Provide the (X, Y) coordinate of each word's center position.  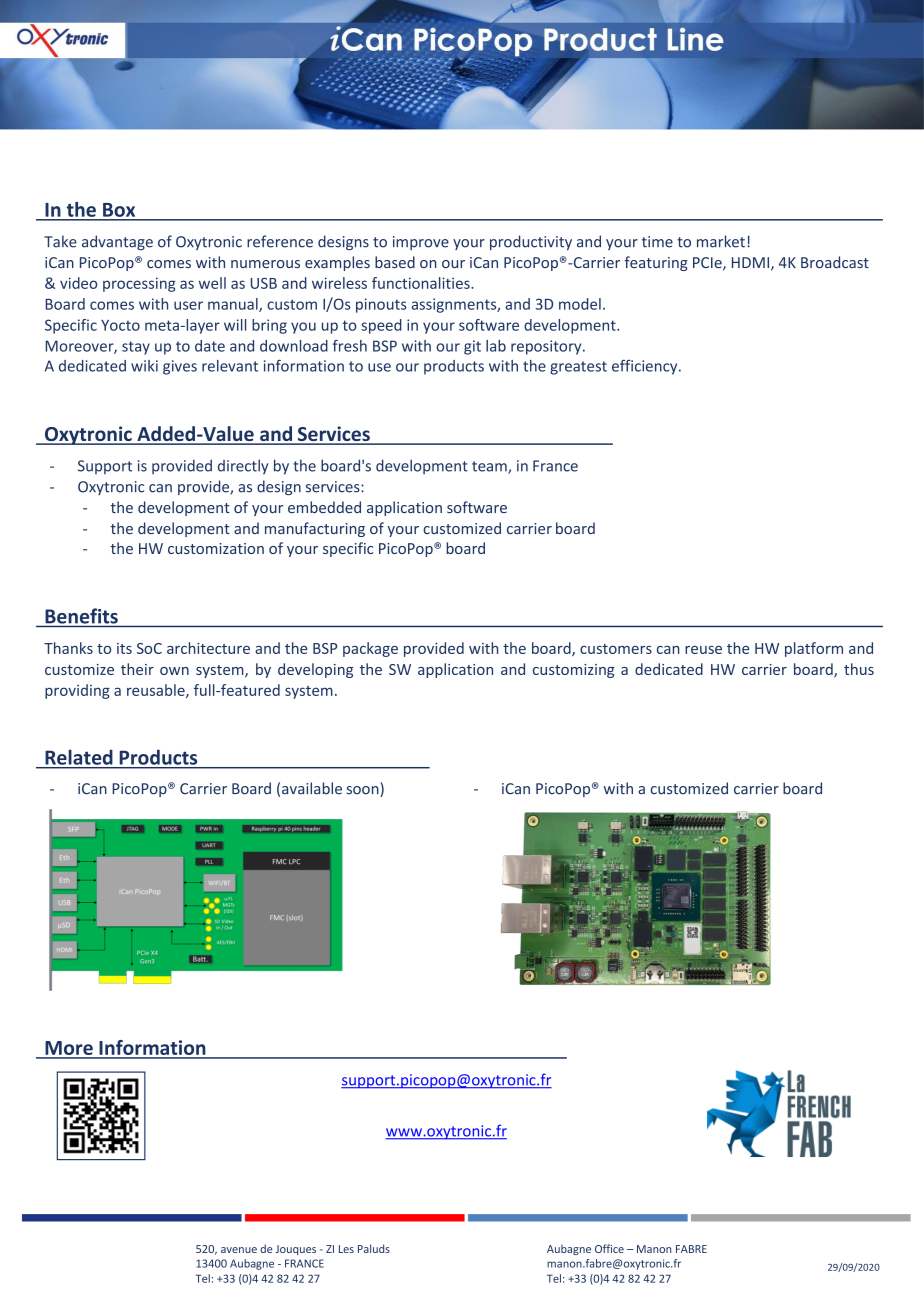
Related (79, 757)
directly (243, 467)
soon (364, 791)
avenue (239, 1250)
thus (859, 669)
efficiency (646, 367)
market (721, 241)
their (137, 669)
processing (139, 284)
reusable (157, 691)
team (490, 467)
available (312, 788)
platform (814, 649)
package (370, 649)
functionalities (422, 283)
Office (609, 1248)
